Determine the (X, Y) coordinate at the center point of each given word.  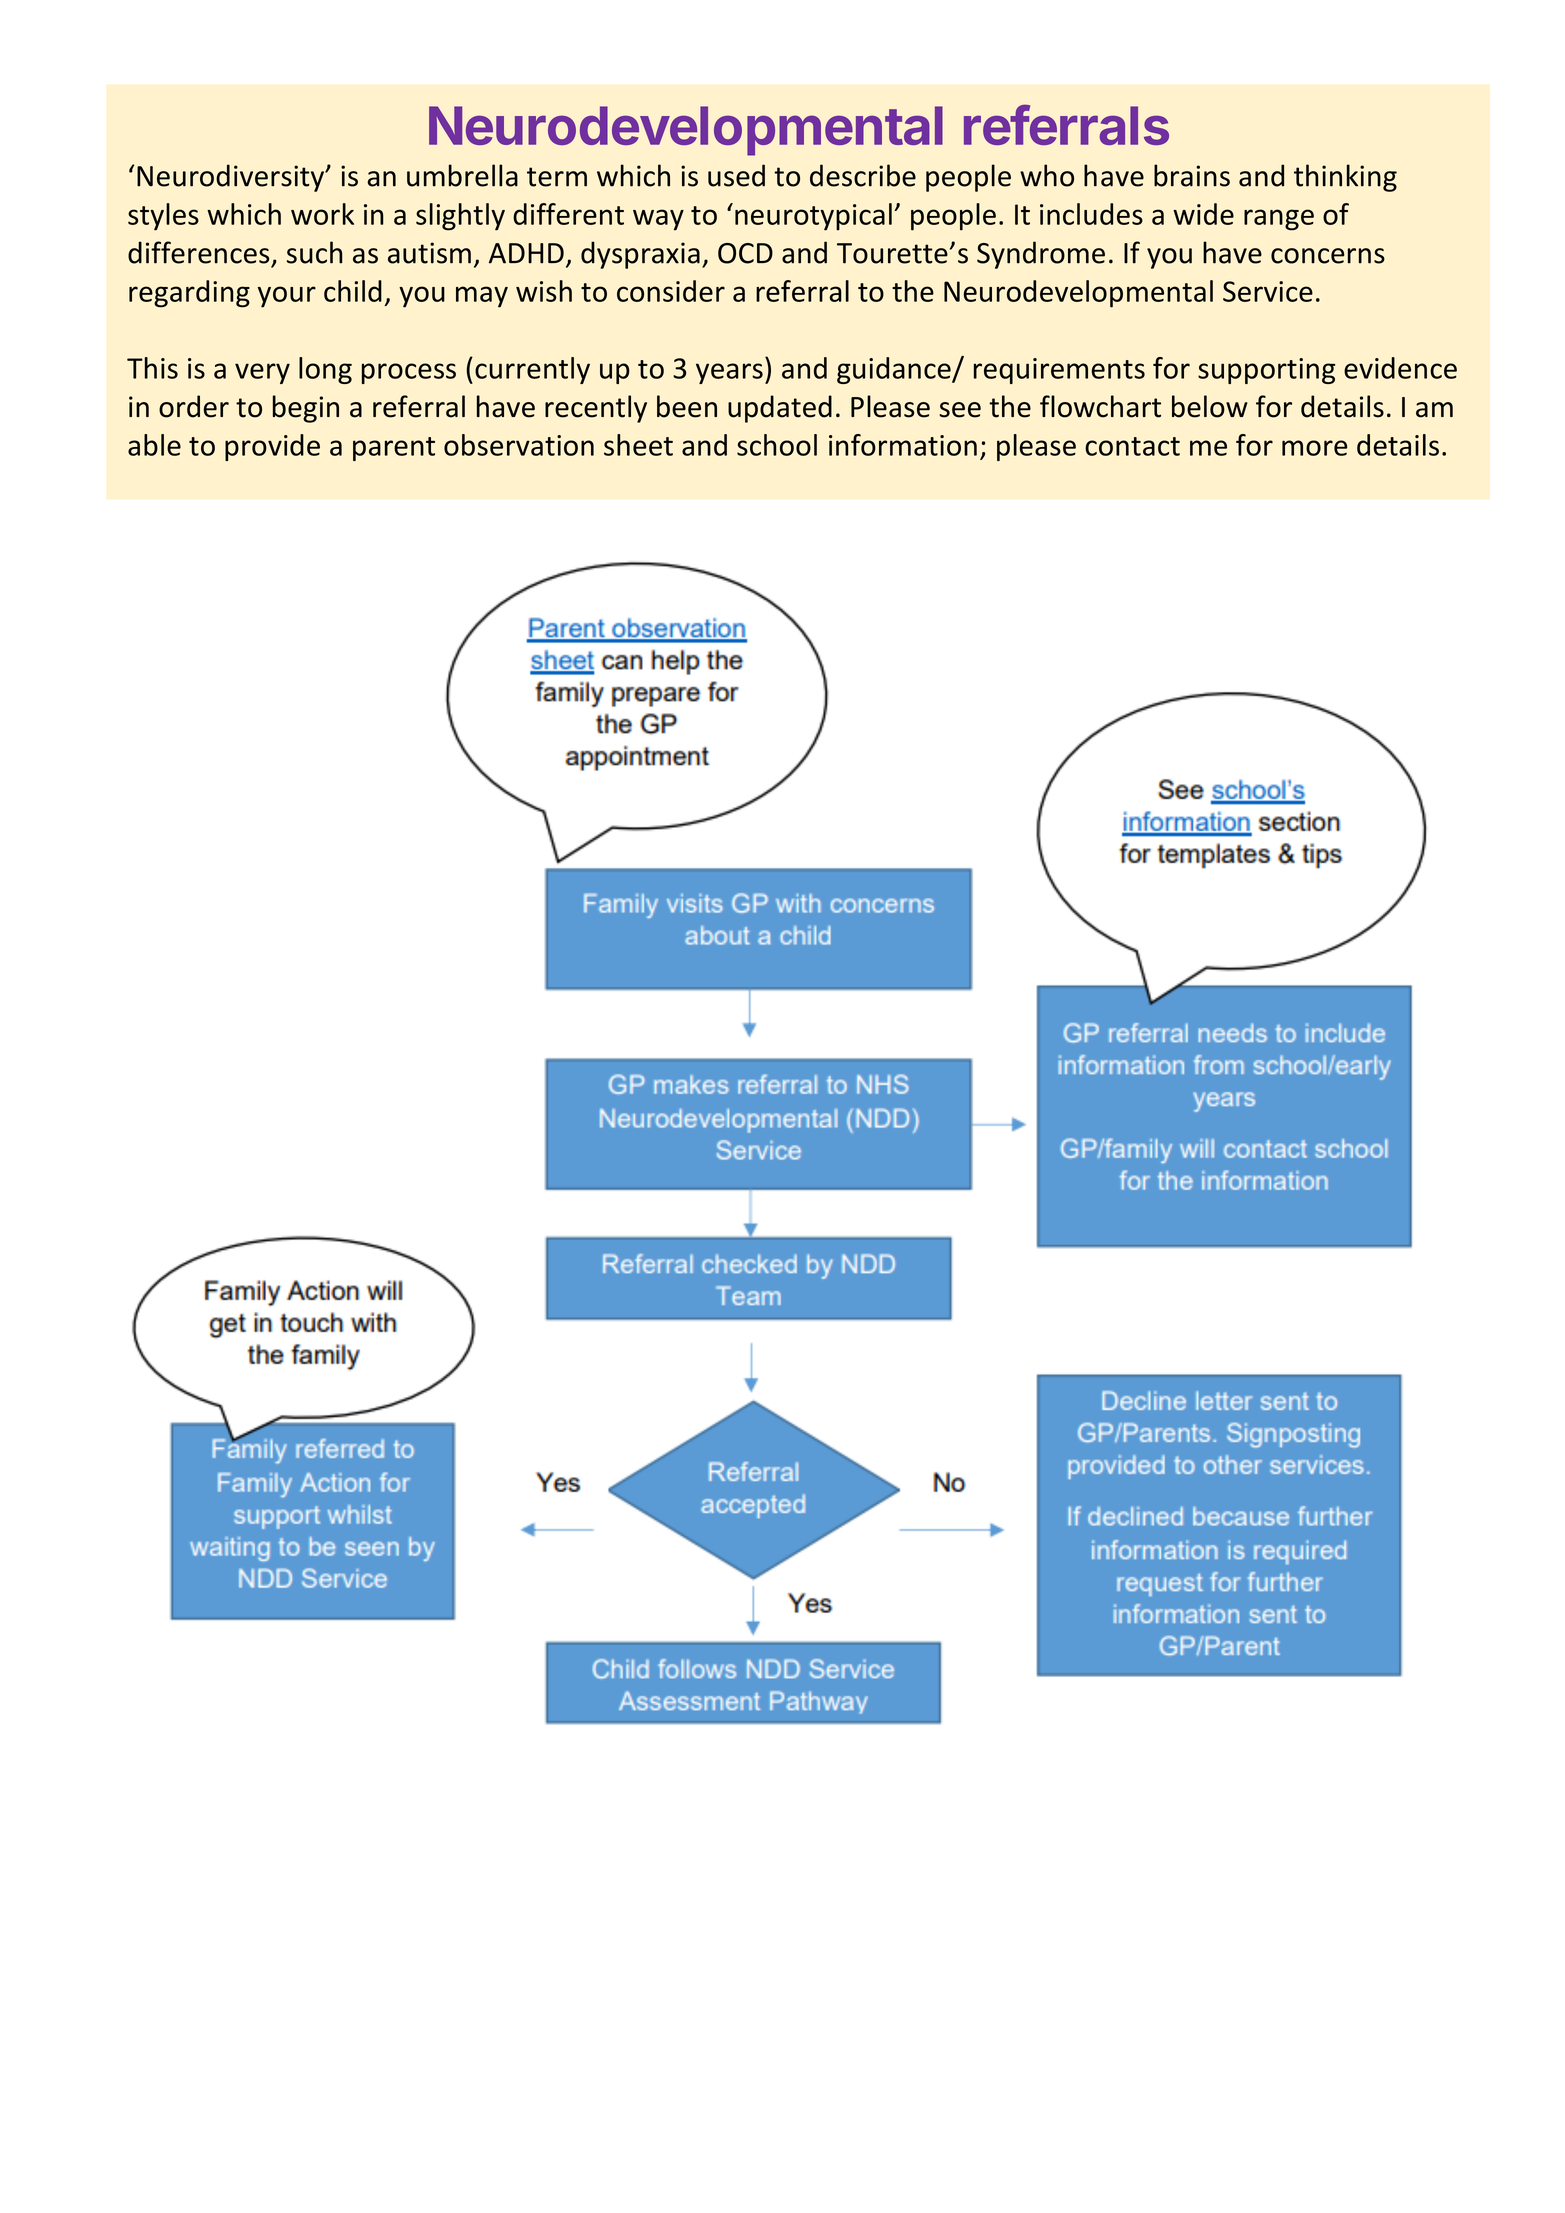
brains (1192, 175)
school (777, 445)
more (1315, 448)
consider (671, 291)
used (736, 175)
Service (1268, 291)
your (287, 297)
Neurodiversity (232, 178)
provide (272, 447)
